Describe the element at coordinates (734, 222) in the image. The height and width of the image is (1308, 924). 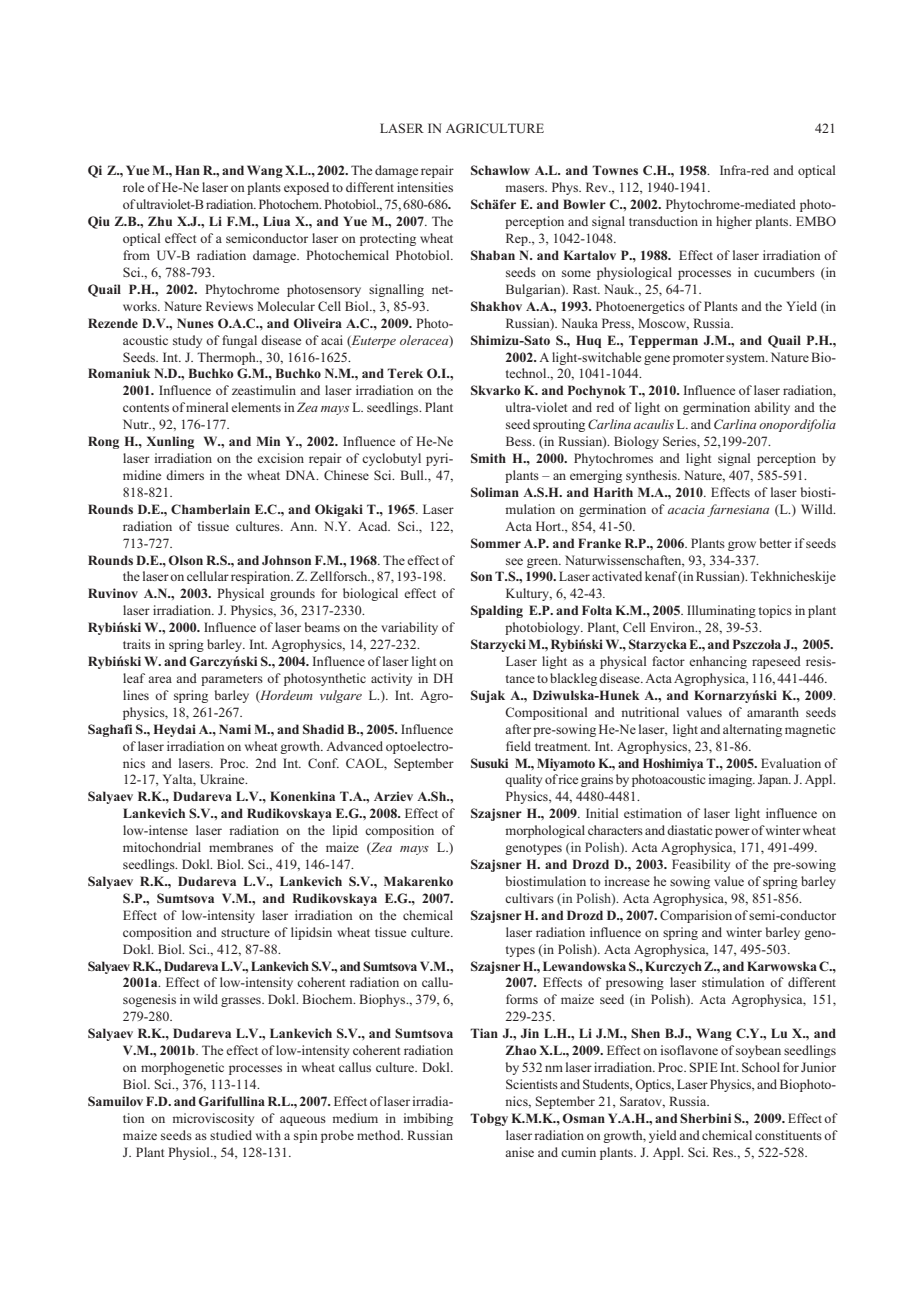
I see `higher` at that location.
